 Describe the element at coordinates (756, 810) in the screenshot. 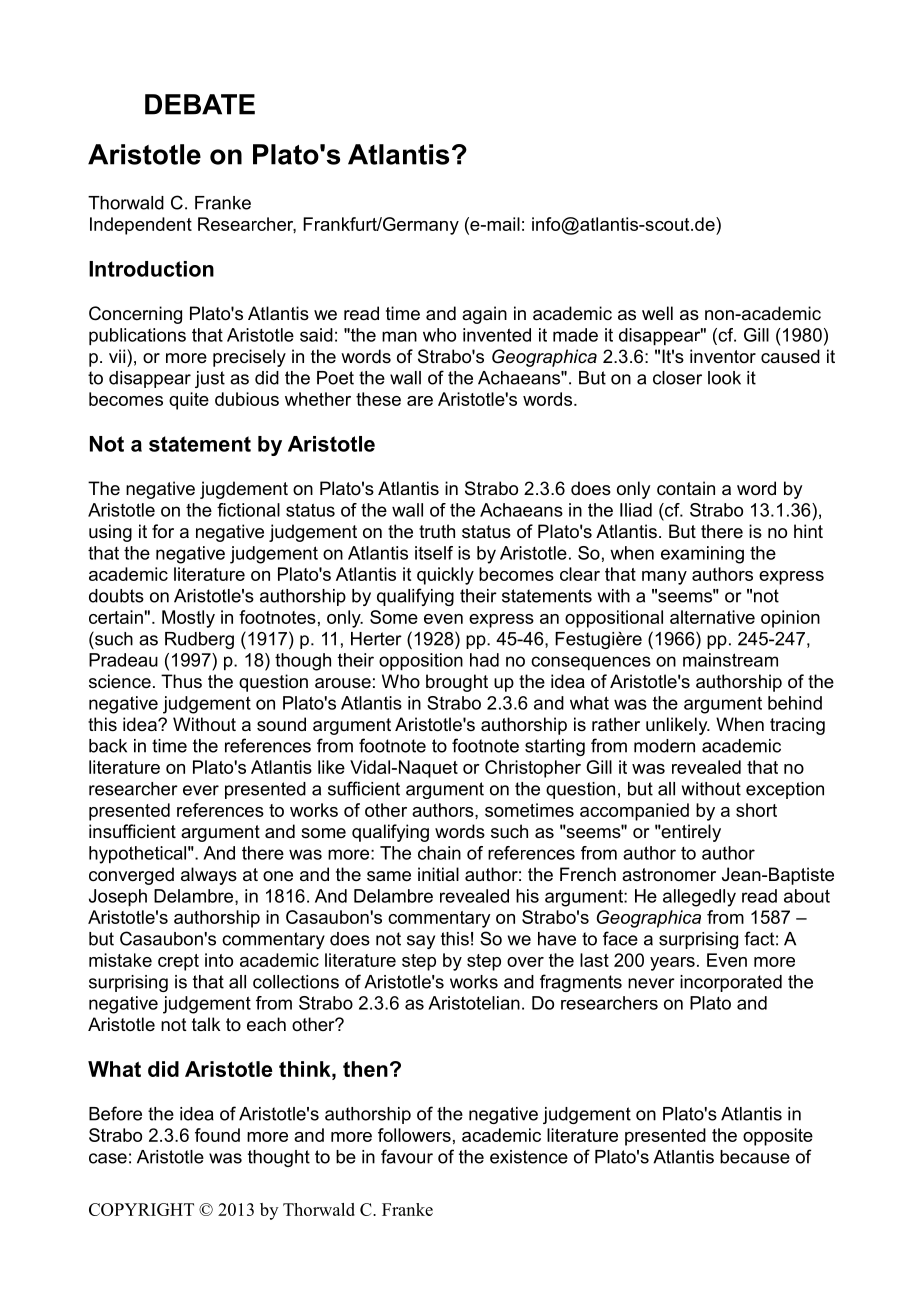

I see `short` at that location.
